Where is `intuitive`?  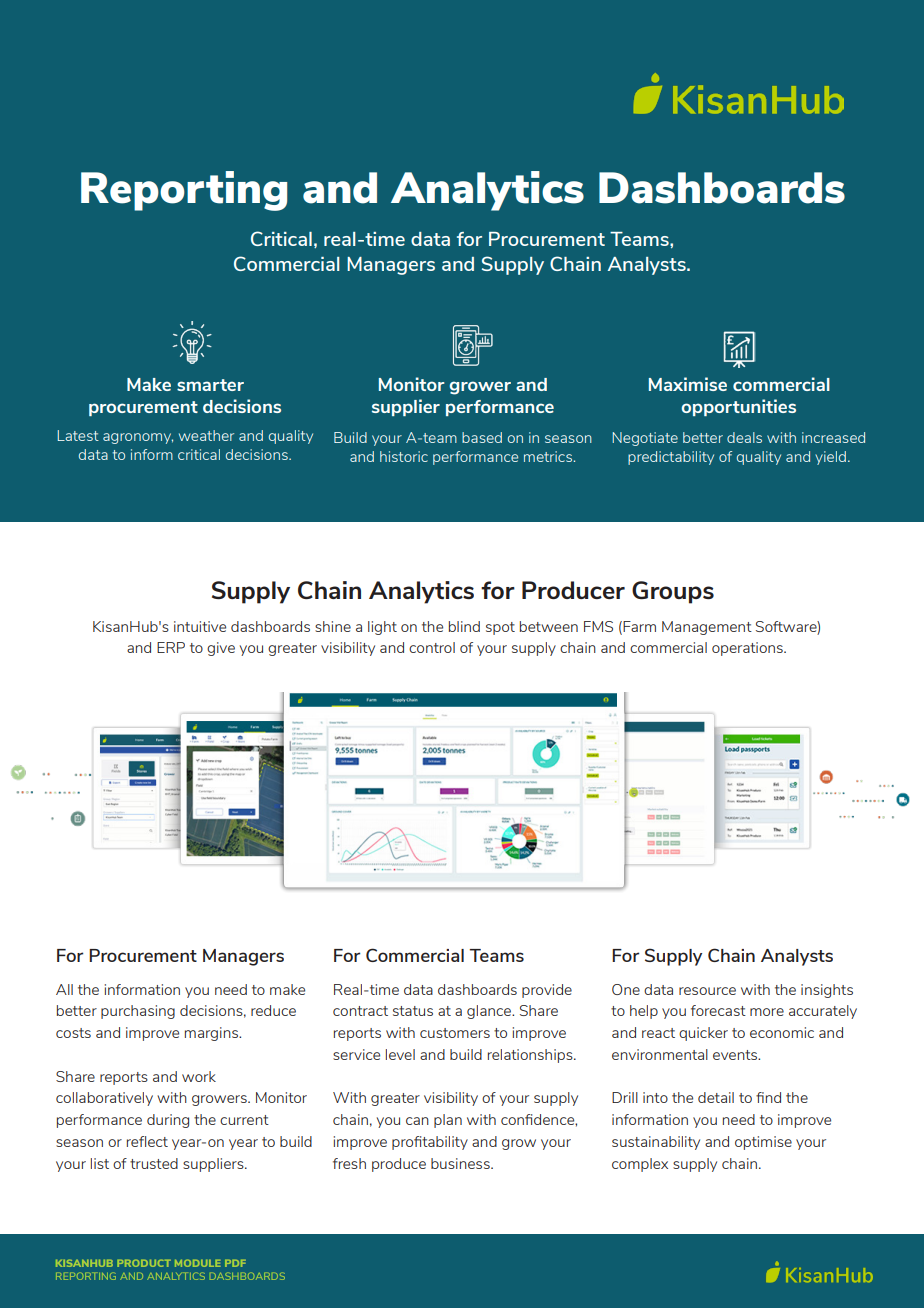 intuitive is located at coordinates (200, 626).
